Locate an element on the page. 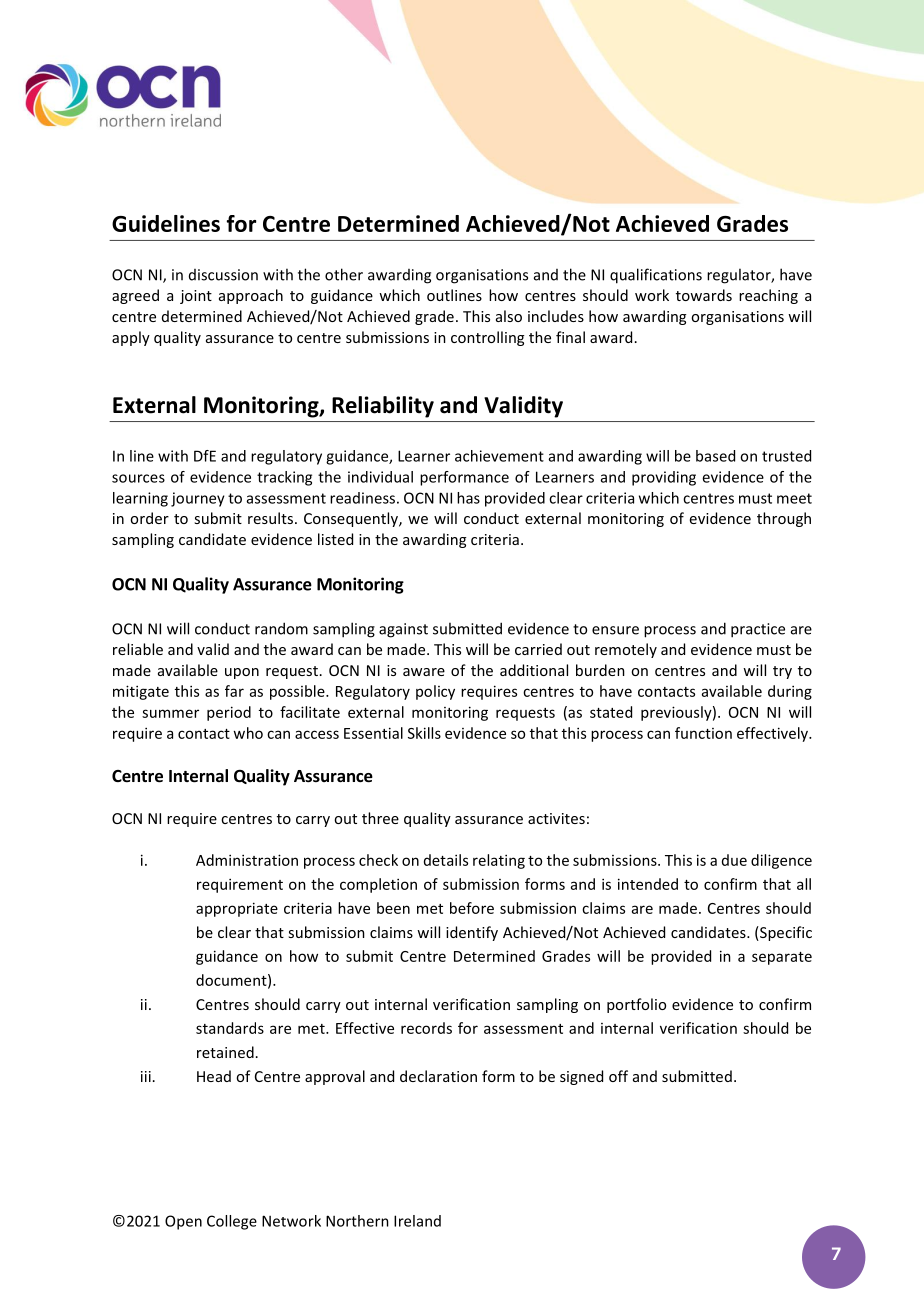 The width and height of the page is (924, 1309). function is located at coordinates (703, 733).
